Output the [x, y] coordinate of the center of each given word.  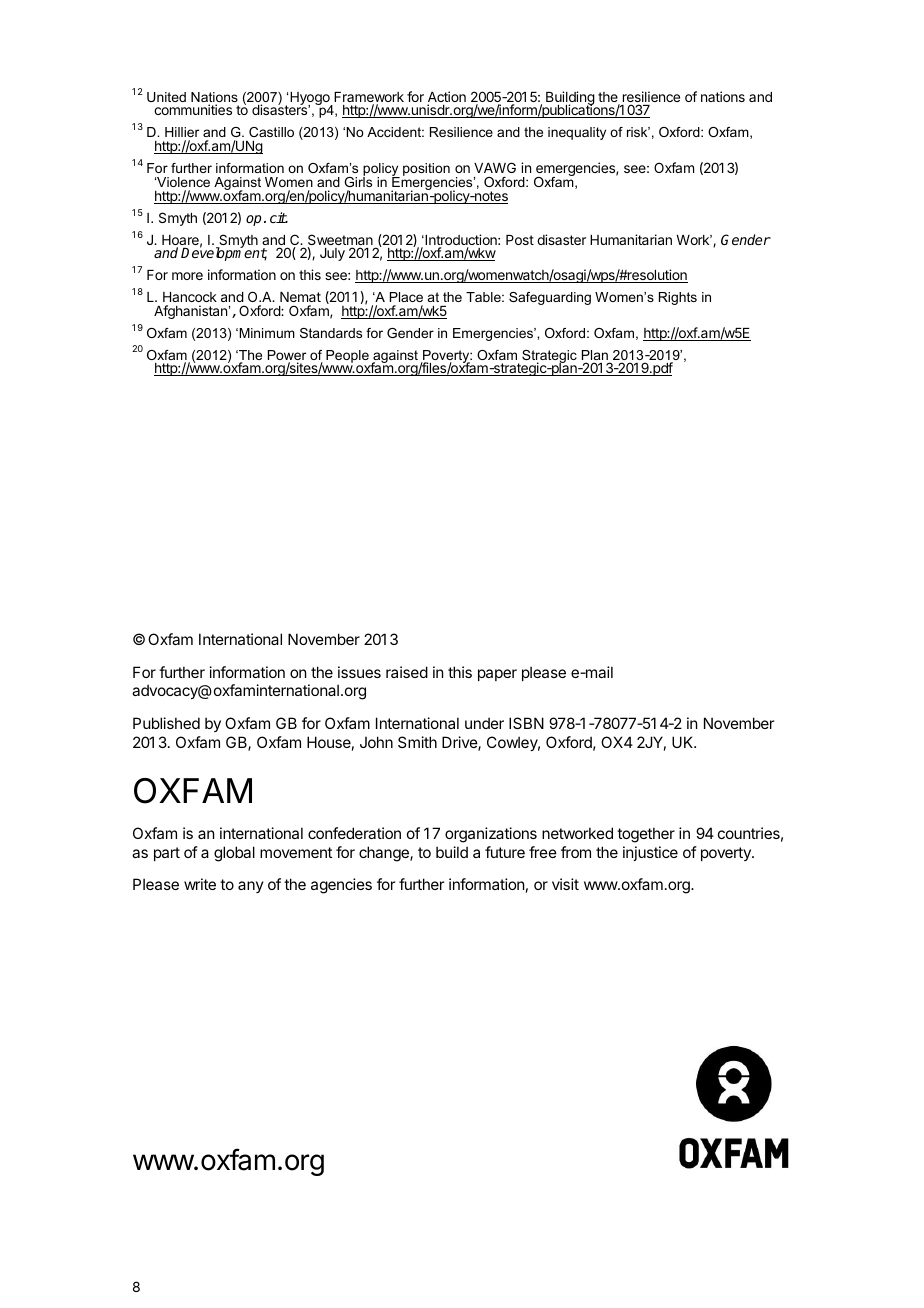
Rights [678, 298]
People [347, 356]
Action [447, 98]
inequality [577, 133]
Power [287, 356]
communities [193, 109]
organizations [491, 835]
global [234, 854]
